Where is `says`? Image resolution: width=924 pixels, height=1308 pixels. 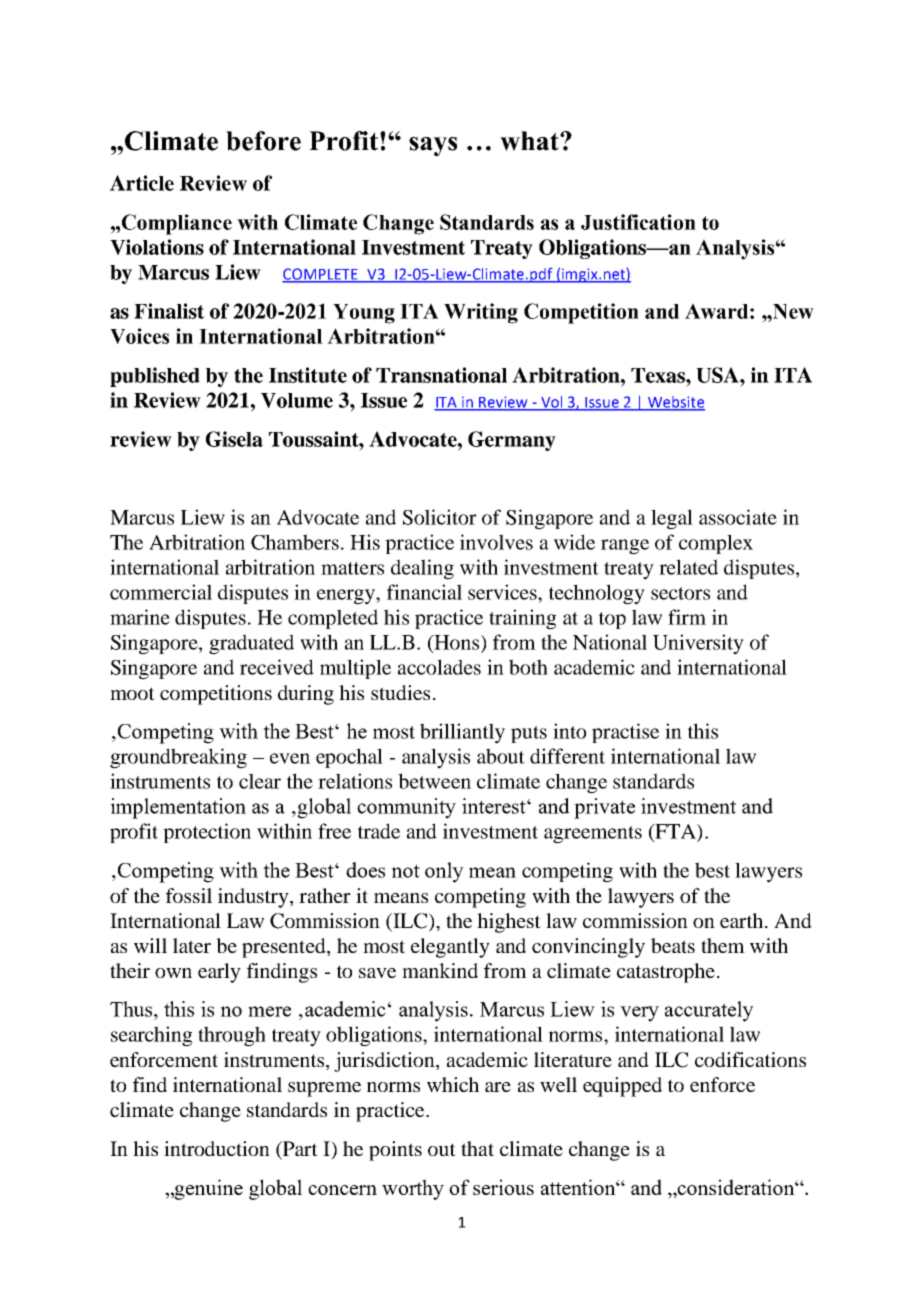 says is located at coordinates (433, 146).
